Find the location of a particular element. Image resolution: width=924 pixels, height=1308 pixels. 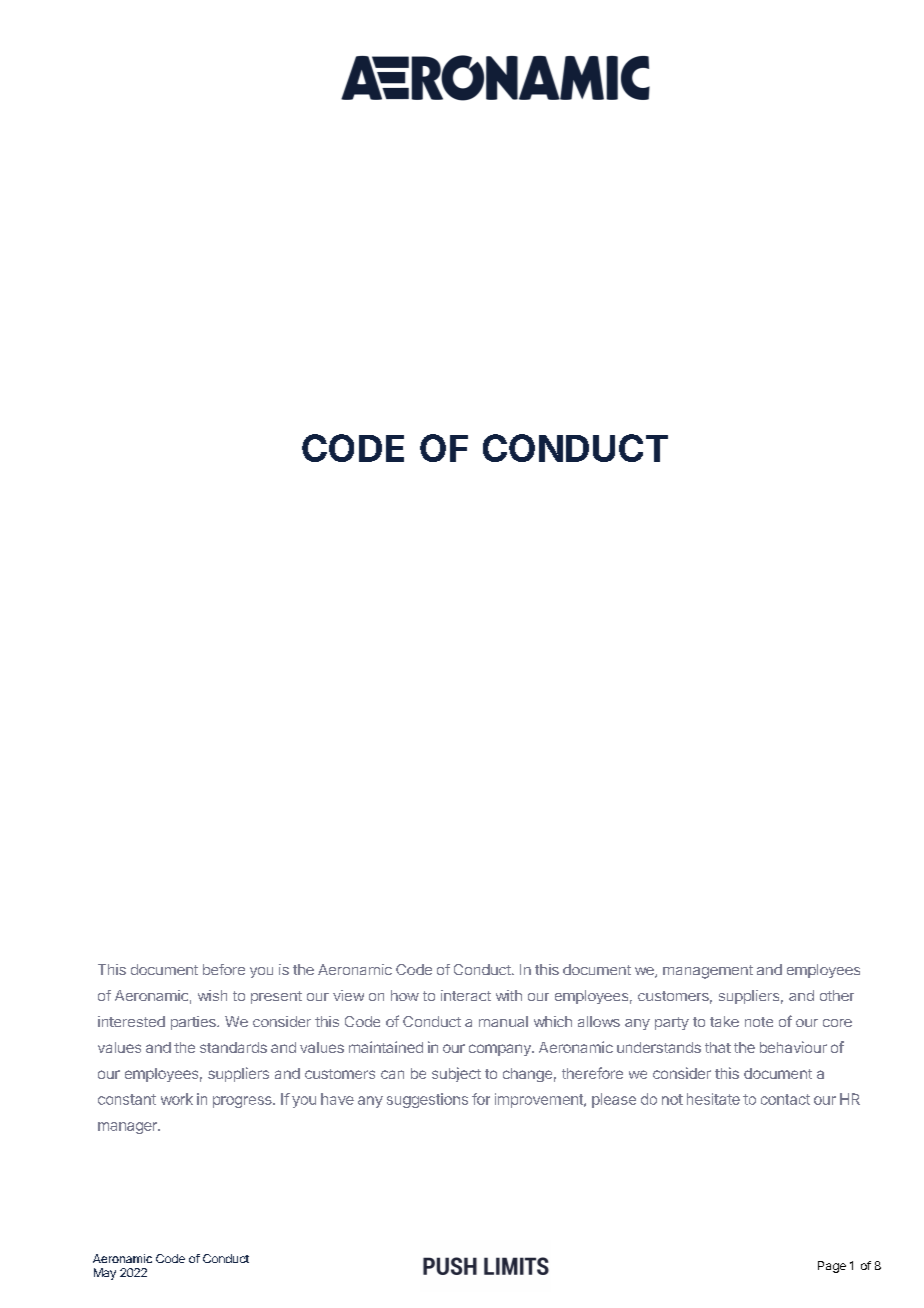

May is located at coordinates (105, 1274).
